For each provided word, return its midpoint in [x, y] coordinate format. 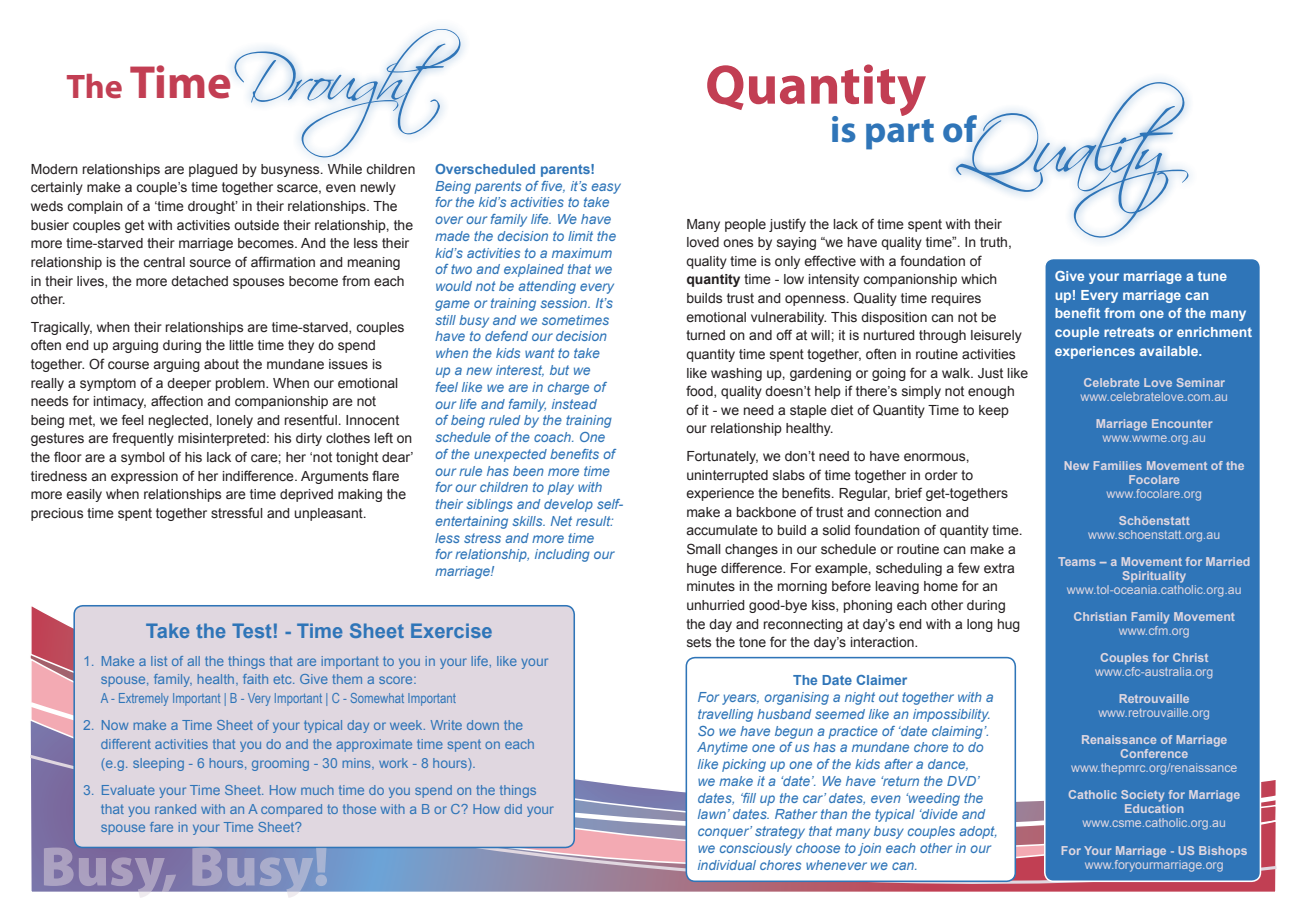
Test [252, 630]
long [980, 625]
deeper [189, 384]
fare [161, 827]
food [700, 391]
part [900, 134]
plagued [213, 170]
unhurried [716, 605]
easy [606, 188]
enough [991, 392]
